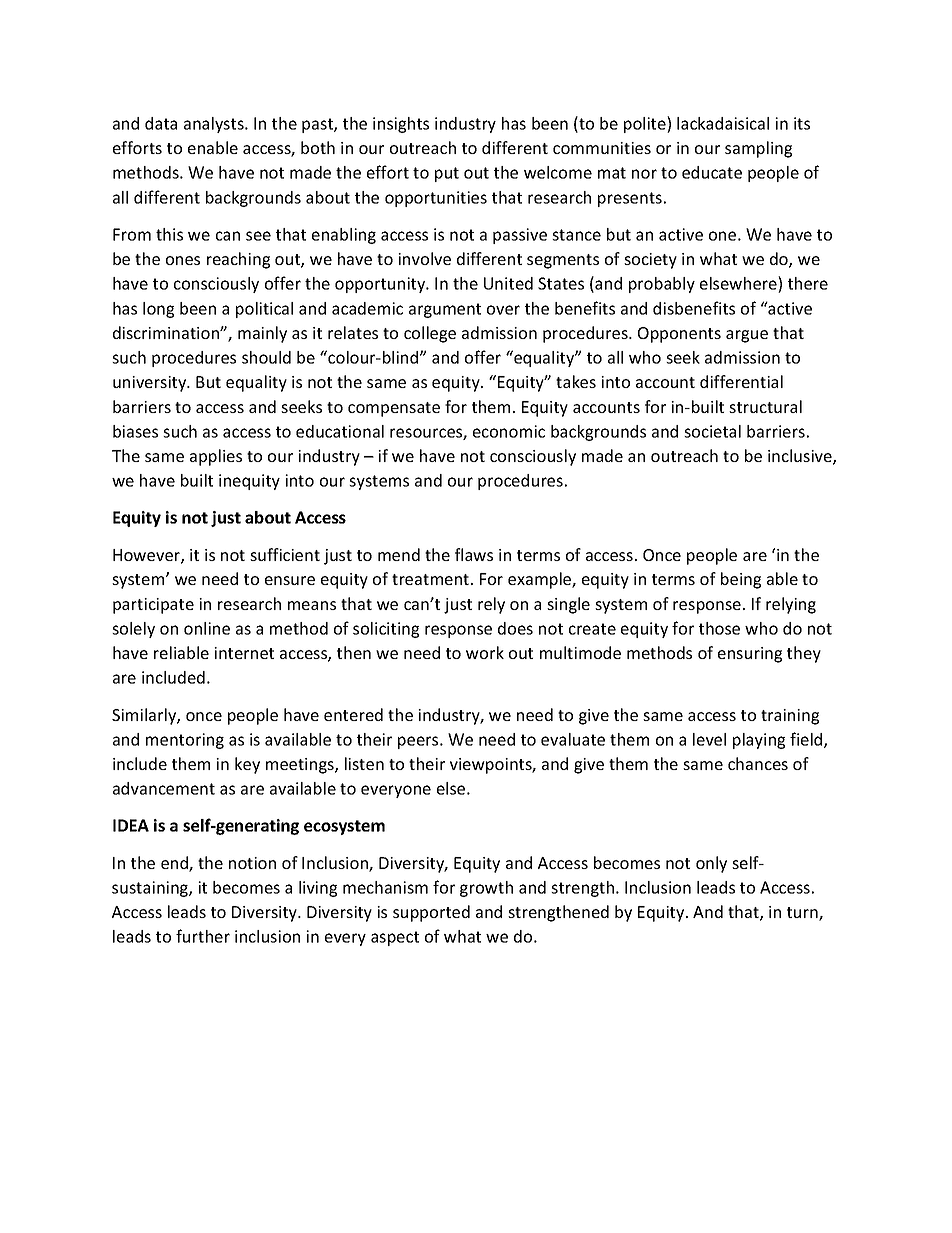 The height and width of the screenshot is (1233, 952). I want to click on analysts, so click(215, 125).
